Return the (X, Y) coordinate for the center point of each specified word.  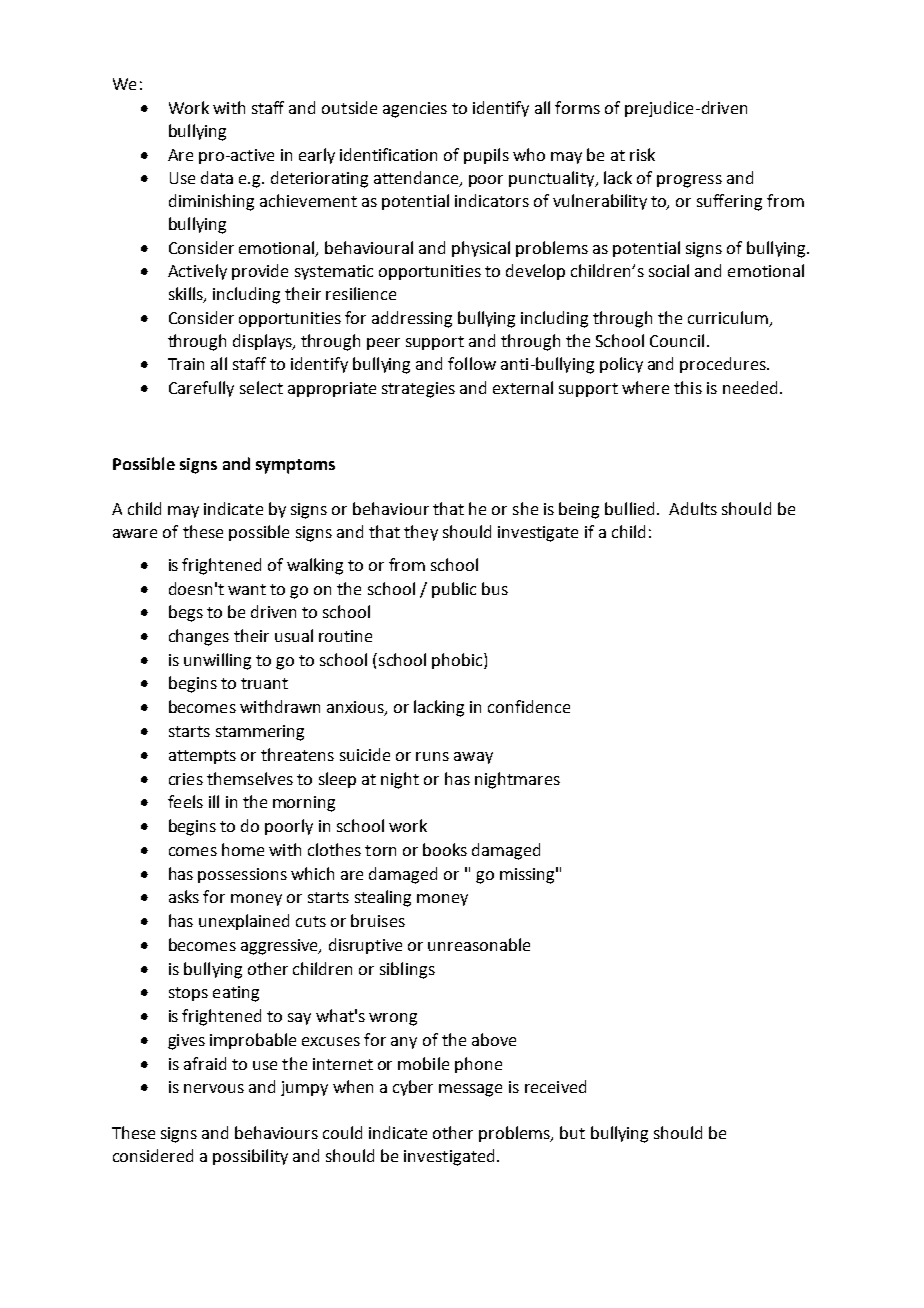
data (217, 177)
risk (642, 154)
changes (199, 637)
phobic (458, 661)
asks (184, 896)
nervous (214, 1088)
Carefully (201, 389)
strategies (418, 390)
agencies (415, 110)
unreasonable (479, 944)
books (445, 849)
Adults (693, 508)
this (688, 387)
